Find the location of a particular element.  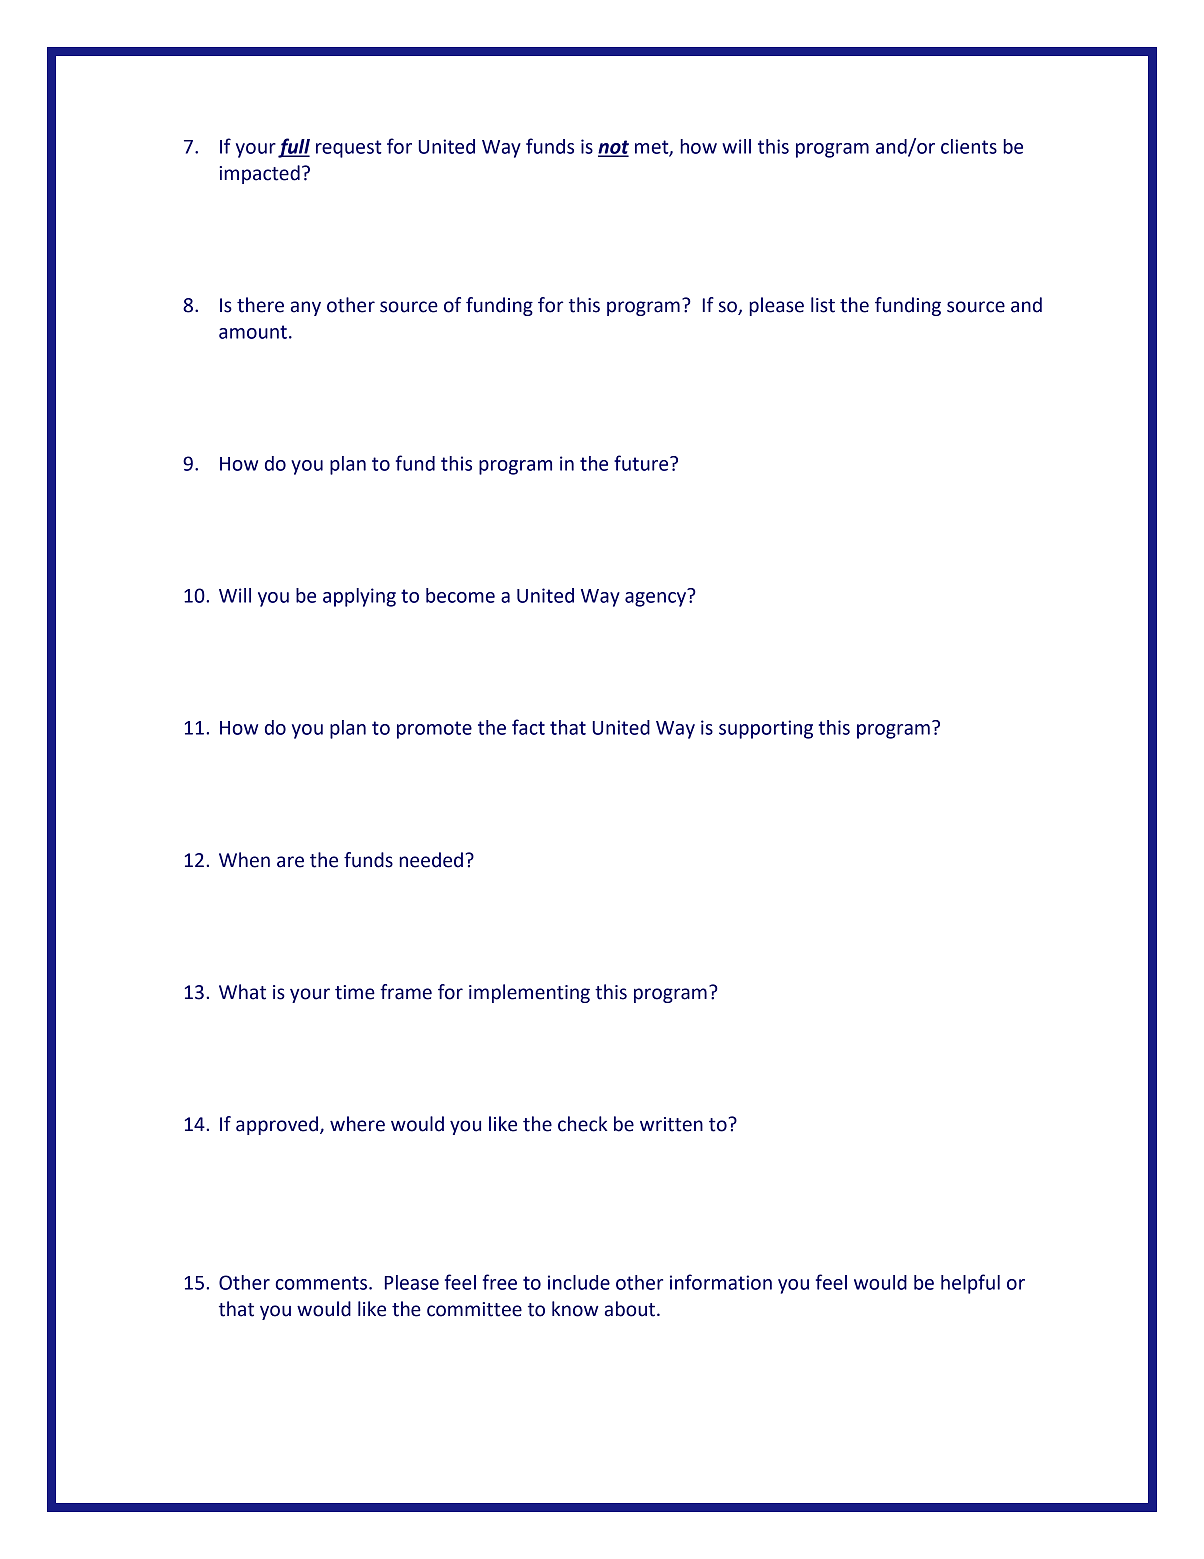

implementing is located at coordinates (529, 993).
